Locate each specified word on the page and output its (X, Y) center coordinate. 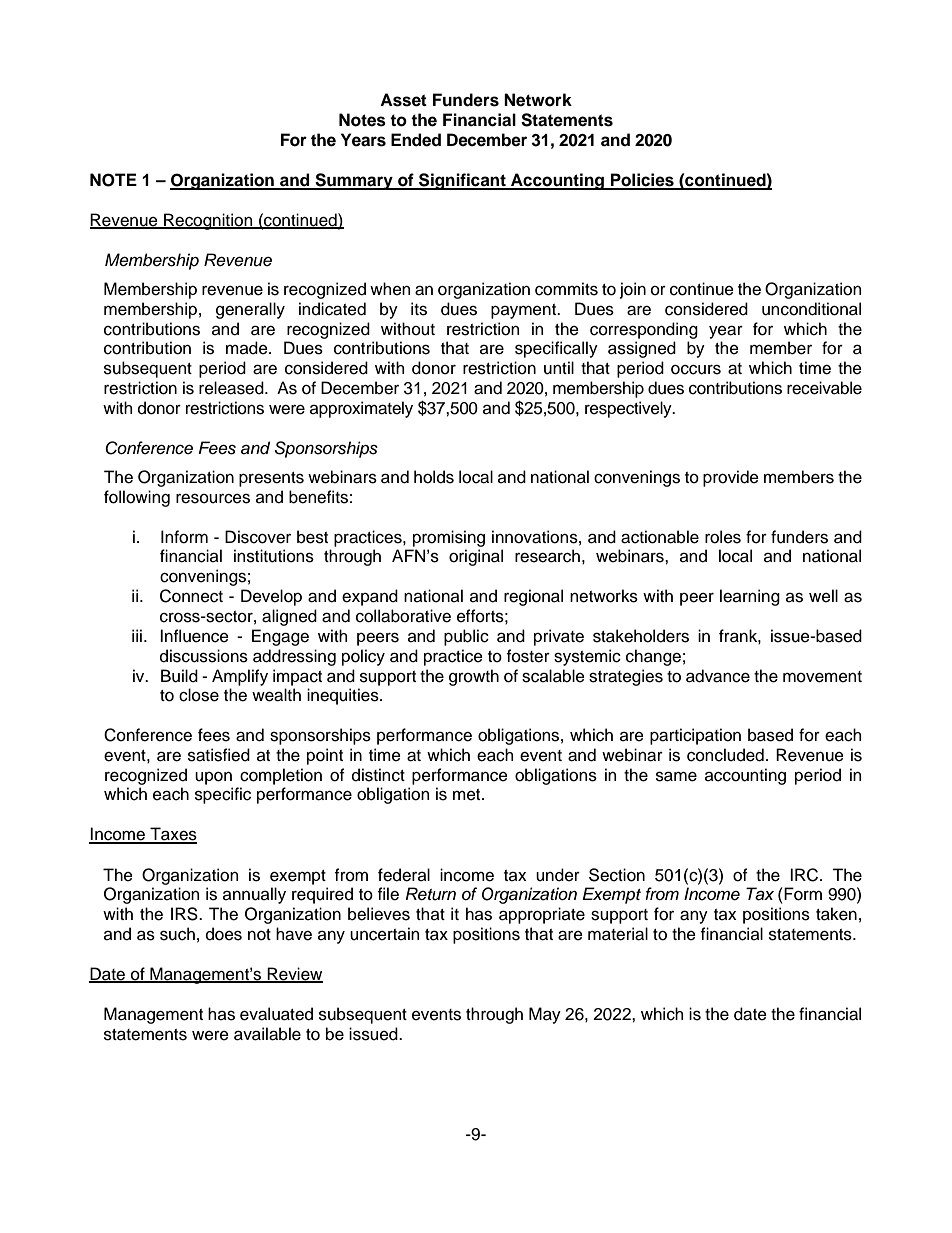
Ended (416, 140)
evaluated (276, 1014)
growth (474, 677)
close (199, 695)
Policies (642, 181)
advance (718, 676)
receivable (824, 388)
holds (434, 477)
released (232, 388)
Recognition (208, 221)
